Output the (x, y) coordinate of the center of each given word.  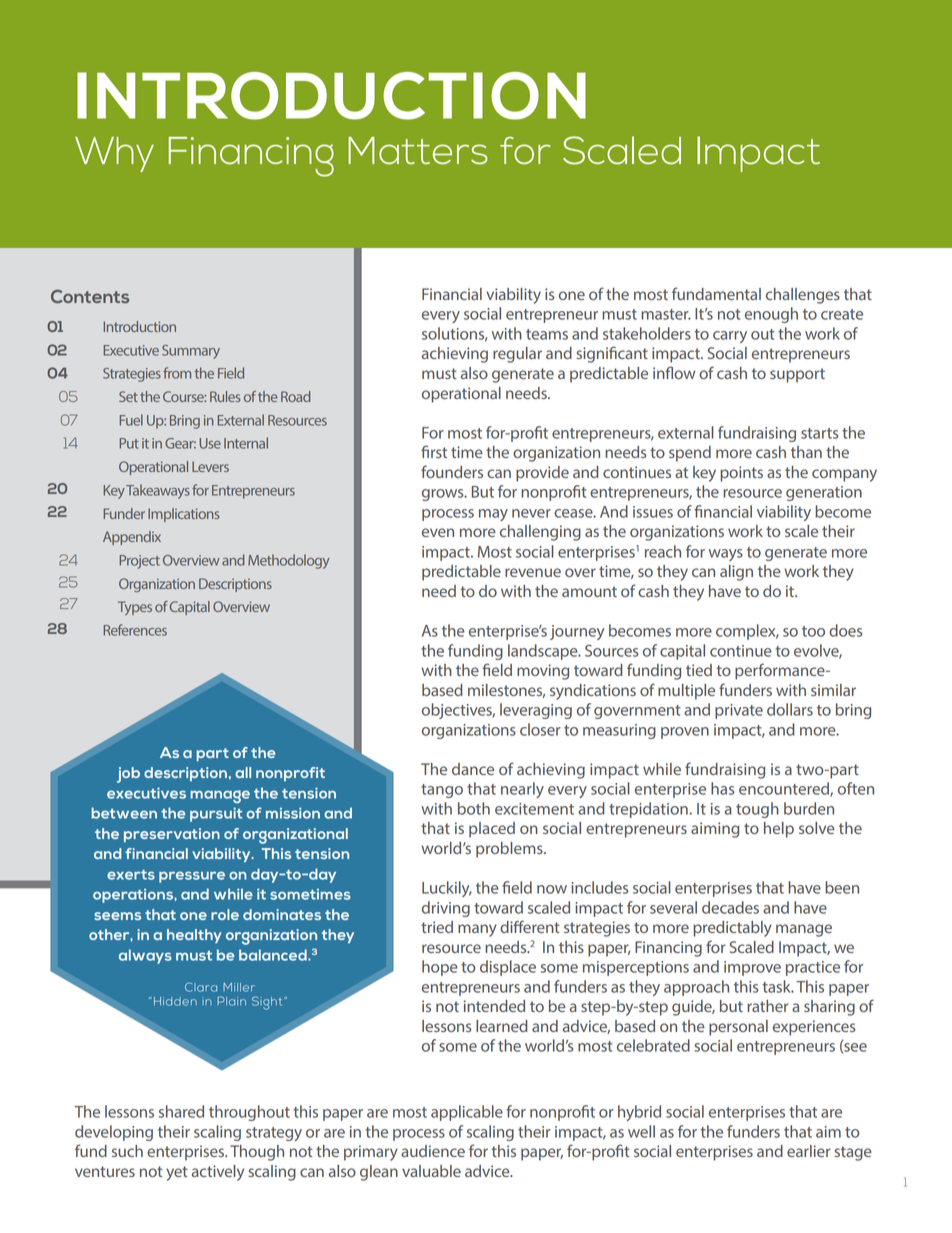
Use (210, 443)
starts (819, 433)
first (434, 451)
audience (433, 1151)
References (135, 630)
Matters (418, 151)
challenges (803, 296)
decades (730, 907)
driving (446, 909)
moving (543, 672)
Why (114, 154)
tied (699, 670)
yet (177, 1173)
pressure (192, 877)
